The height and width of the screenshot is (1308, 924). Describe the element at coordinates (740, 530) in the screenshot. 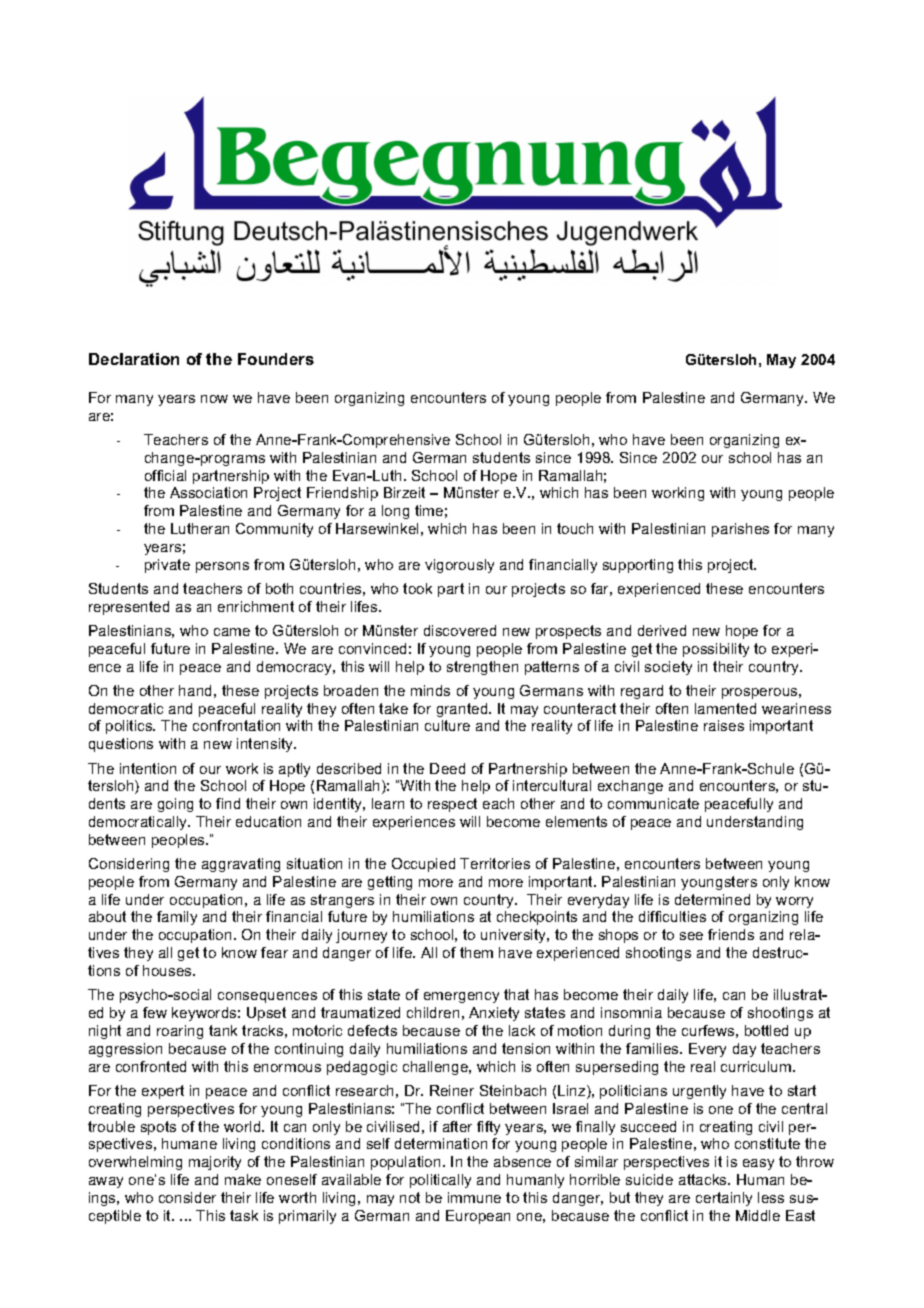

I see `parishes` at that location.
